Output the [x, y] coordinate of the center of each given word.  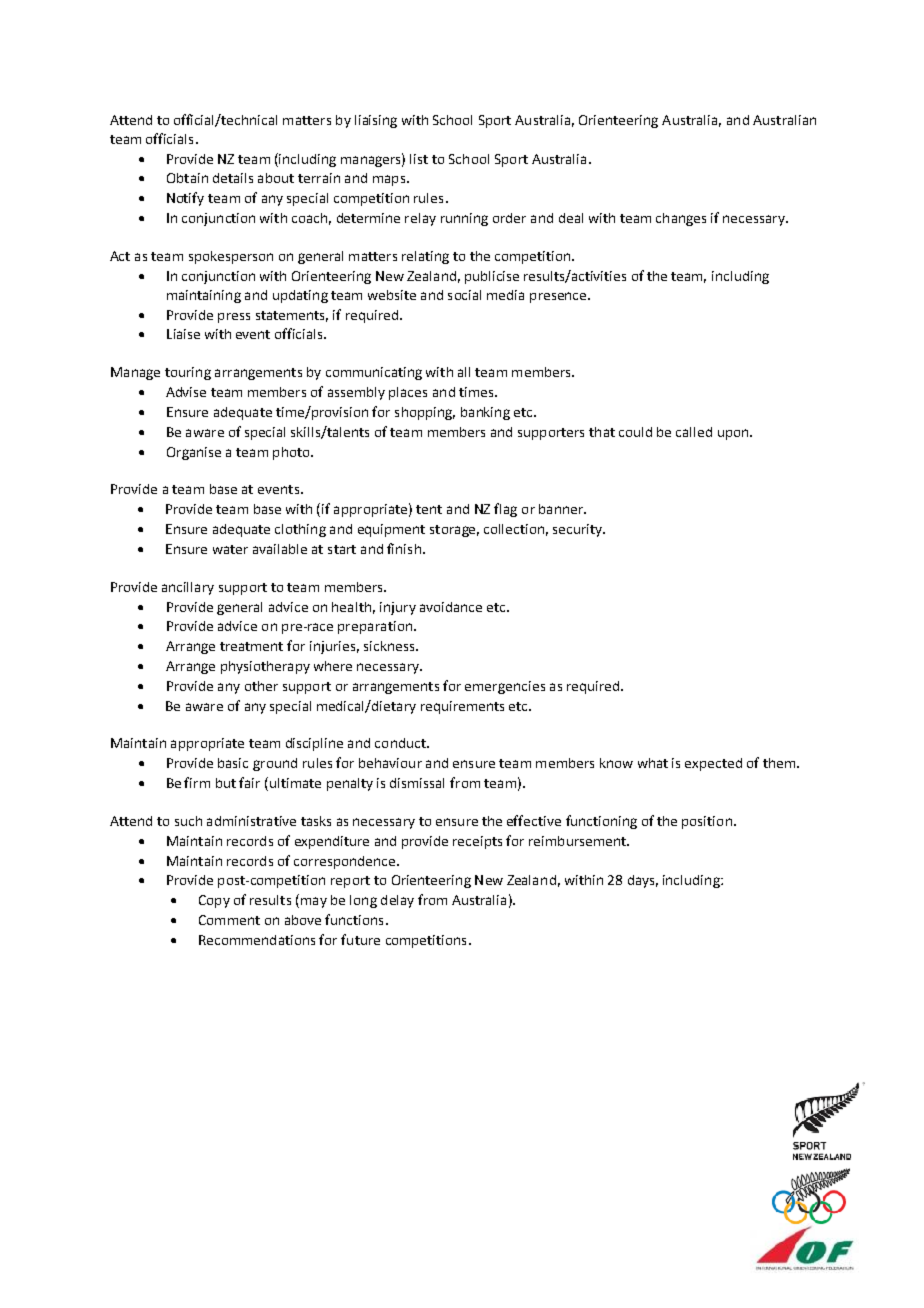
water [230, 549]
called [694, 432]
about [276, 178]
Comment [229, 920]
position [707, 822]
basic [233, 763]
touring [188, 373]
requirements [462, 707]
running [464, 219]
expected [713, 764]
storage [454, 531]
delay [397, 901]
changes [681, 219]
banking [485, 413]
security [579, 530]
